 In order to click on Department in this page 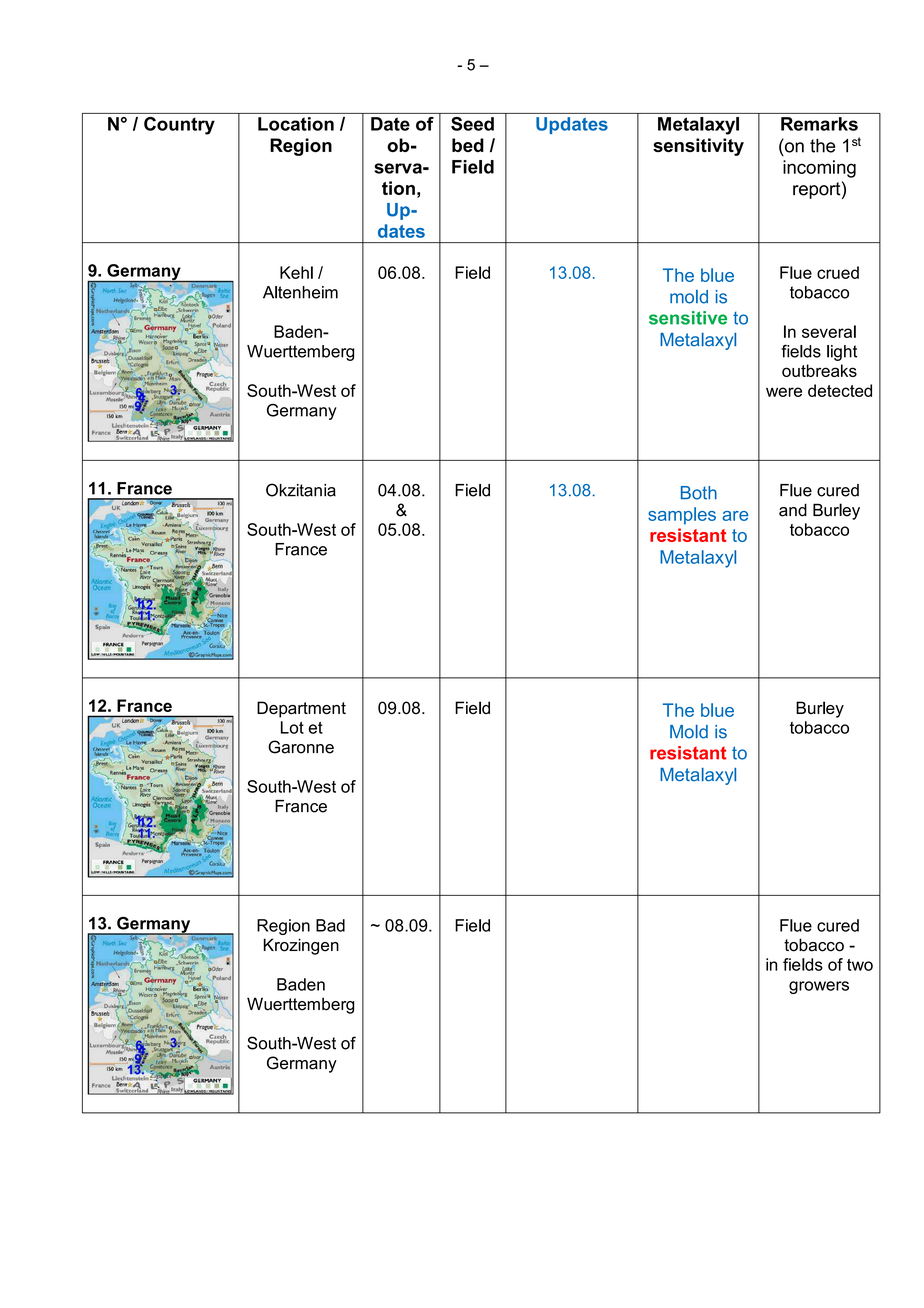, I will do `click(301, 709)`.
